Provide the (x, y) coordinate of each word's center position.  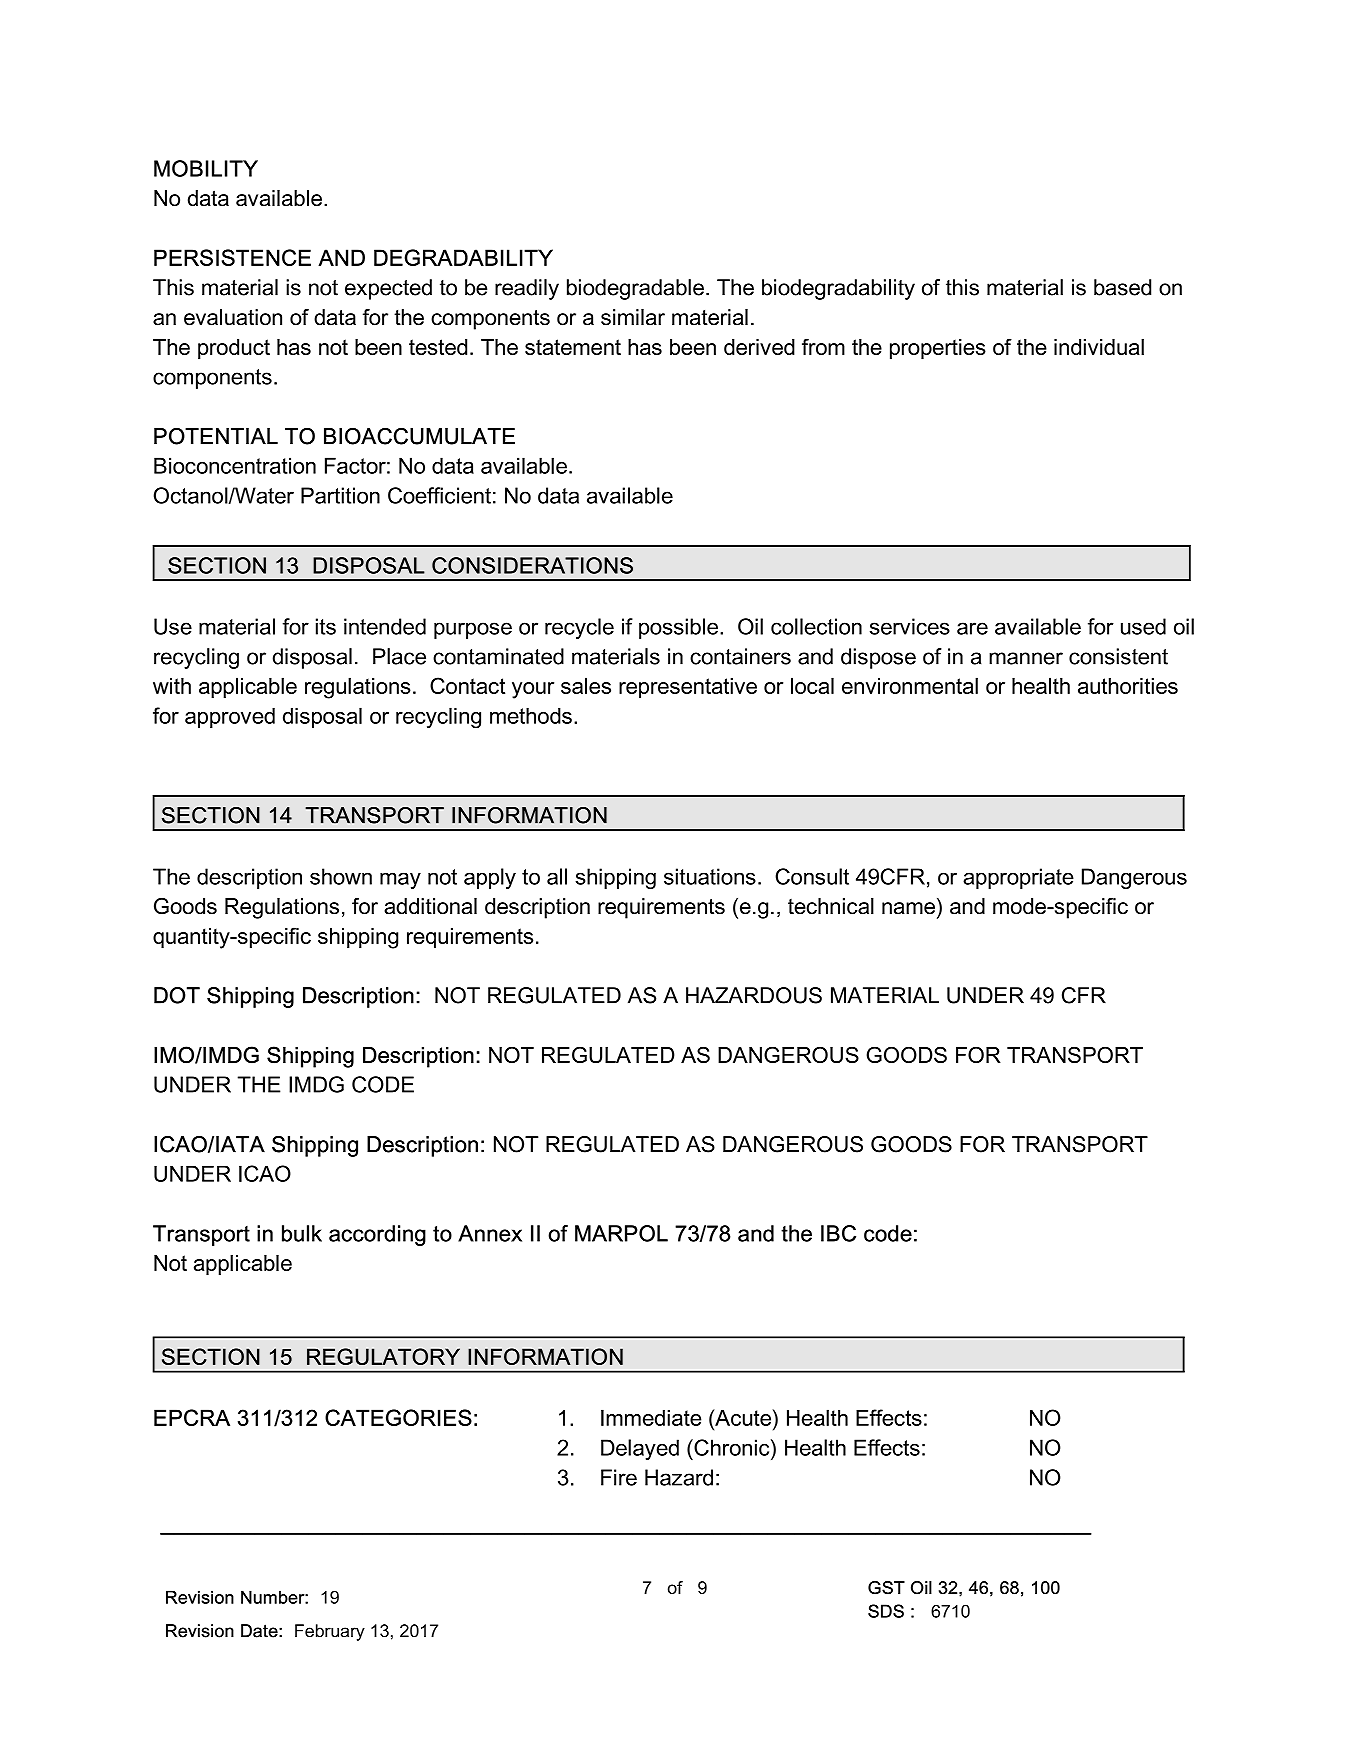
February (330, 1632)
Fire (619, 1477)
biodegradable (635, 289)
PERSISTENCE (232, 257)
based (1122, 287)
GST (886, 1588)
